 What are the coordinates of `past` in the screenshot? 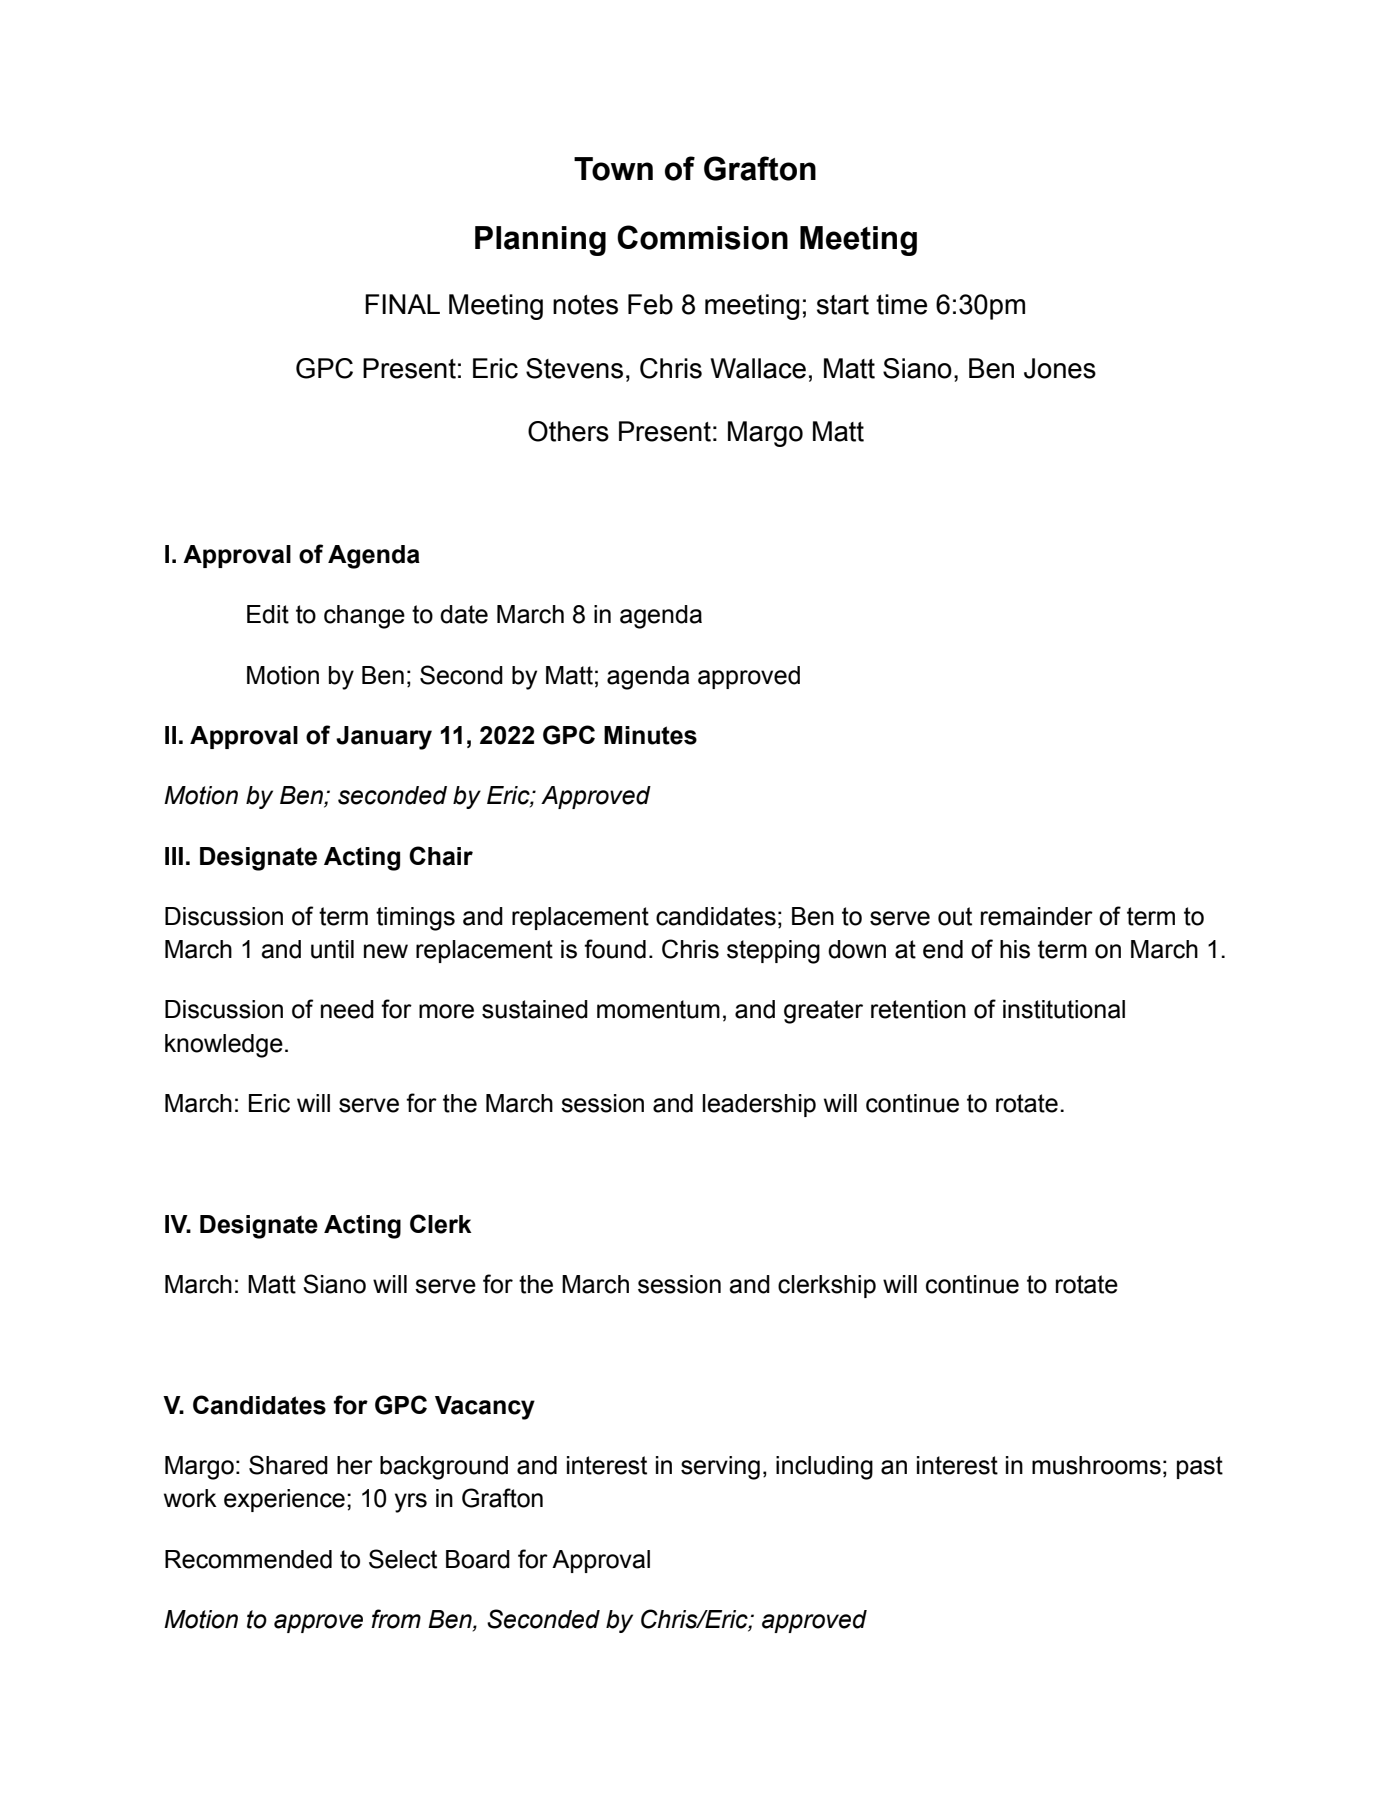 It's located at (1200, 1467).
